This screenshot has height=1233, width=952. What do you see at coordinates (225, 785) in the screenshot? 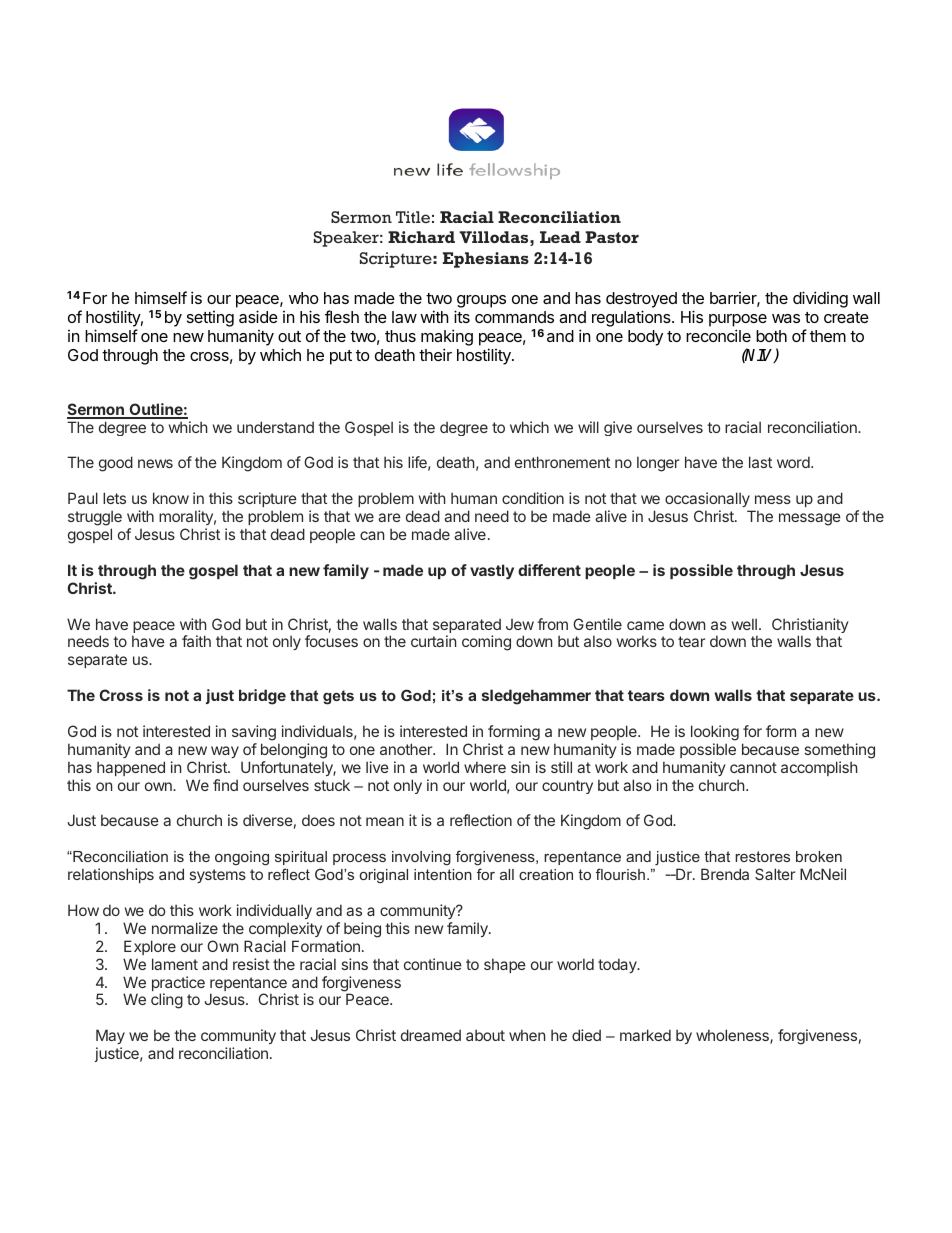
I see `find` at bounding box center [225, 785].
